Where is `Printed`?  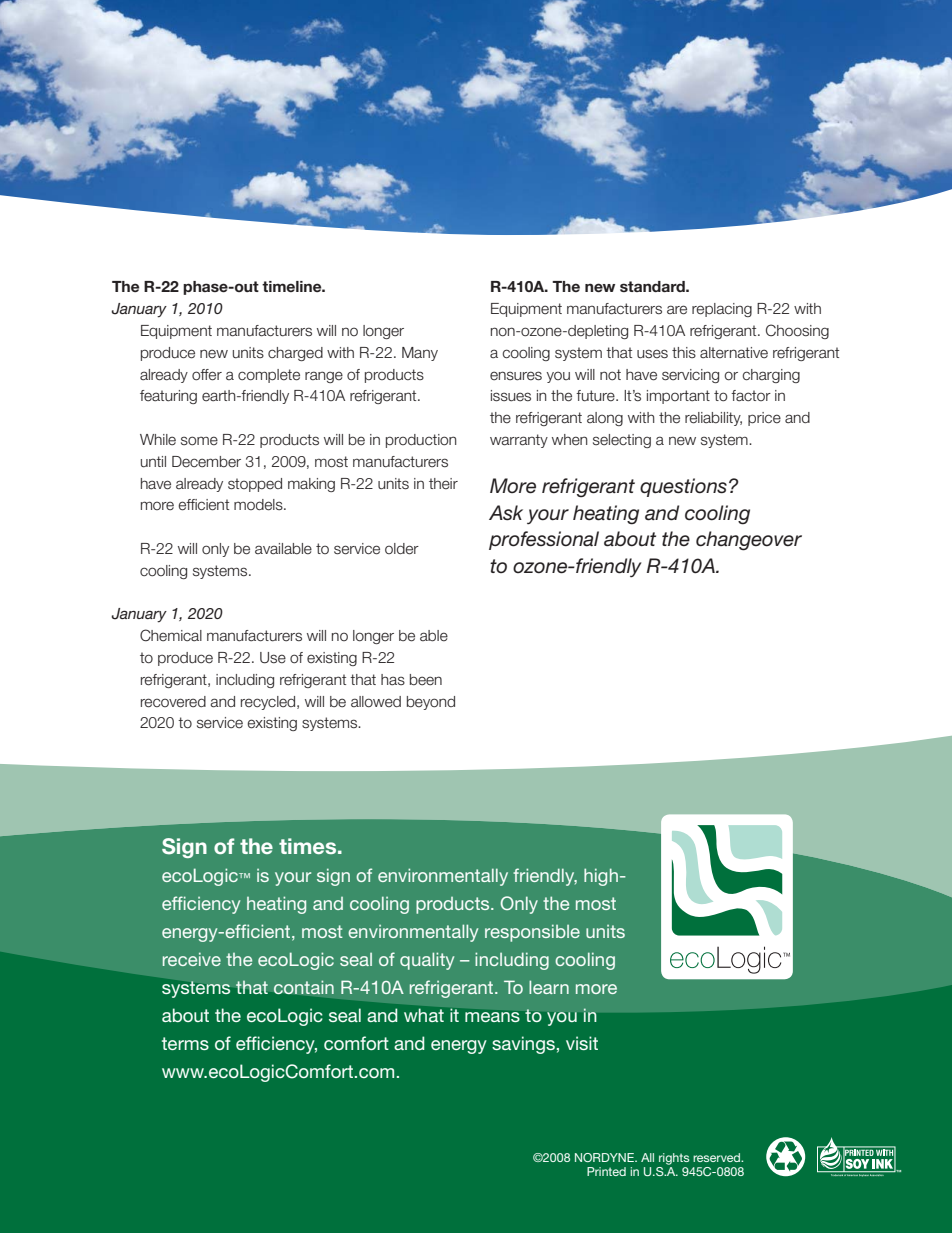
Printed is located at coordinates (606, 1171).
